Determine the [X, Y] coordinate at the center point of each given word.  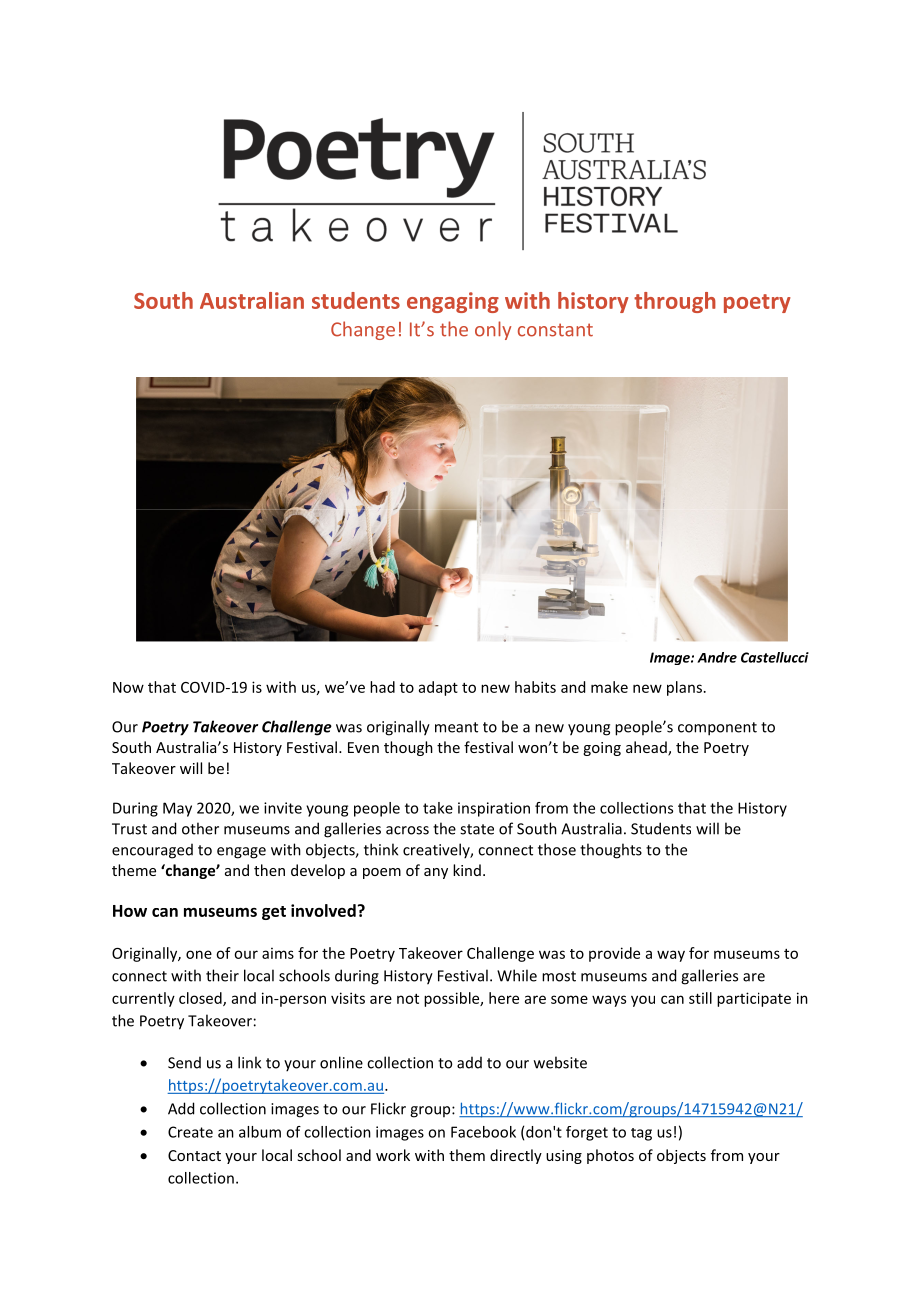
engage [241, 853]
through [675, 302]
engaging [453, 302]
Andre [717, 657]
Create [190, 1132]
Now [128, 687]
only [493, 330]
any [436, 873]
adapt [438, 688]
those [557, 849]
